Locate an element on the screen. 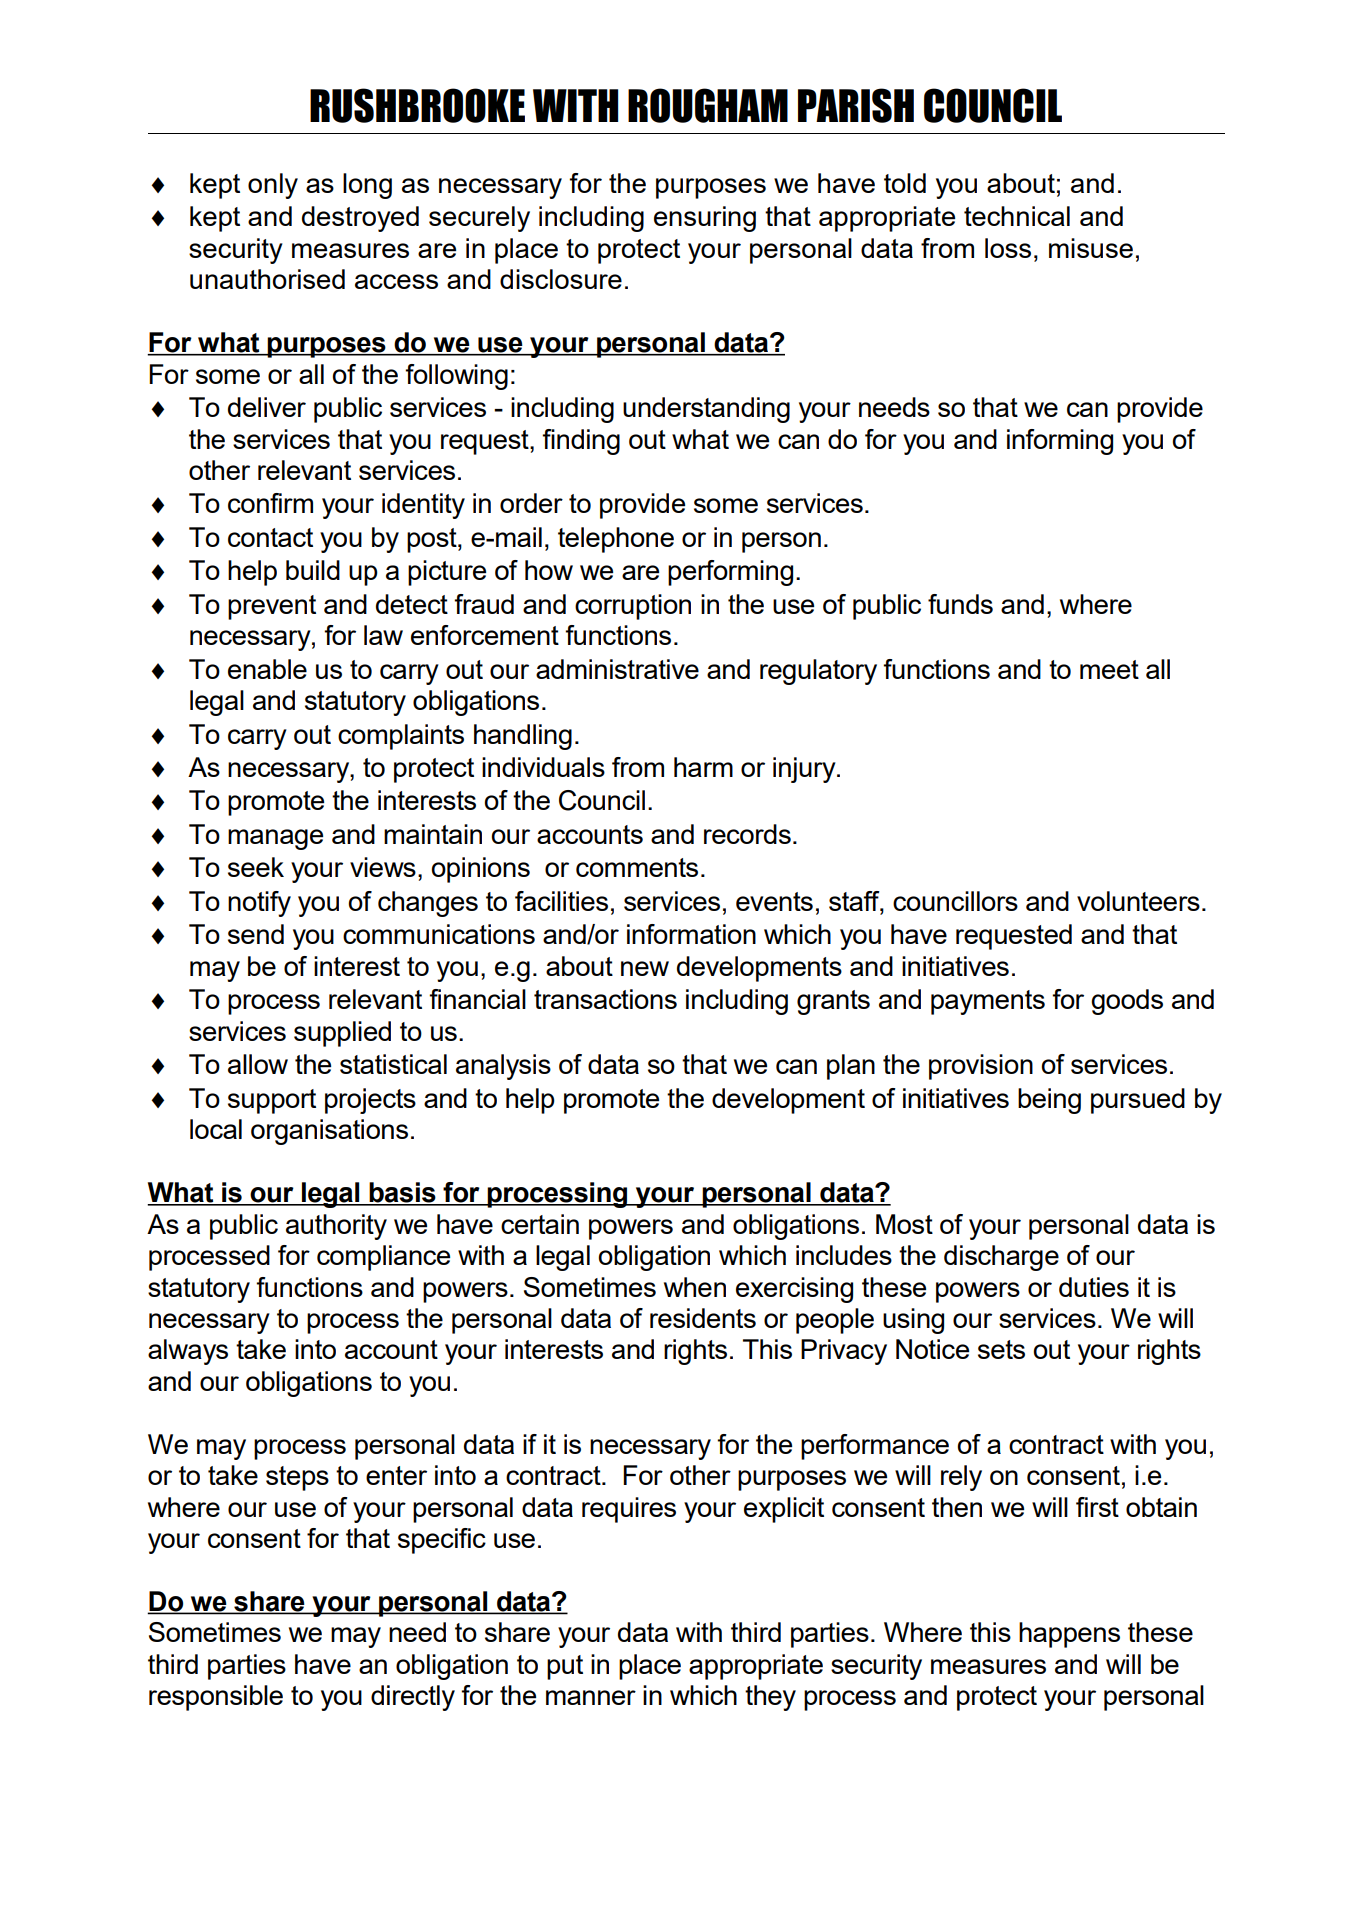  meet is located at coordinates (1109, 669).
